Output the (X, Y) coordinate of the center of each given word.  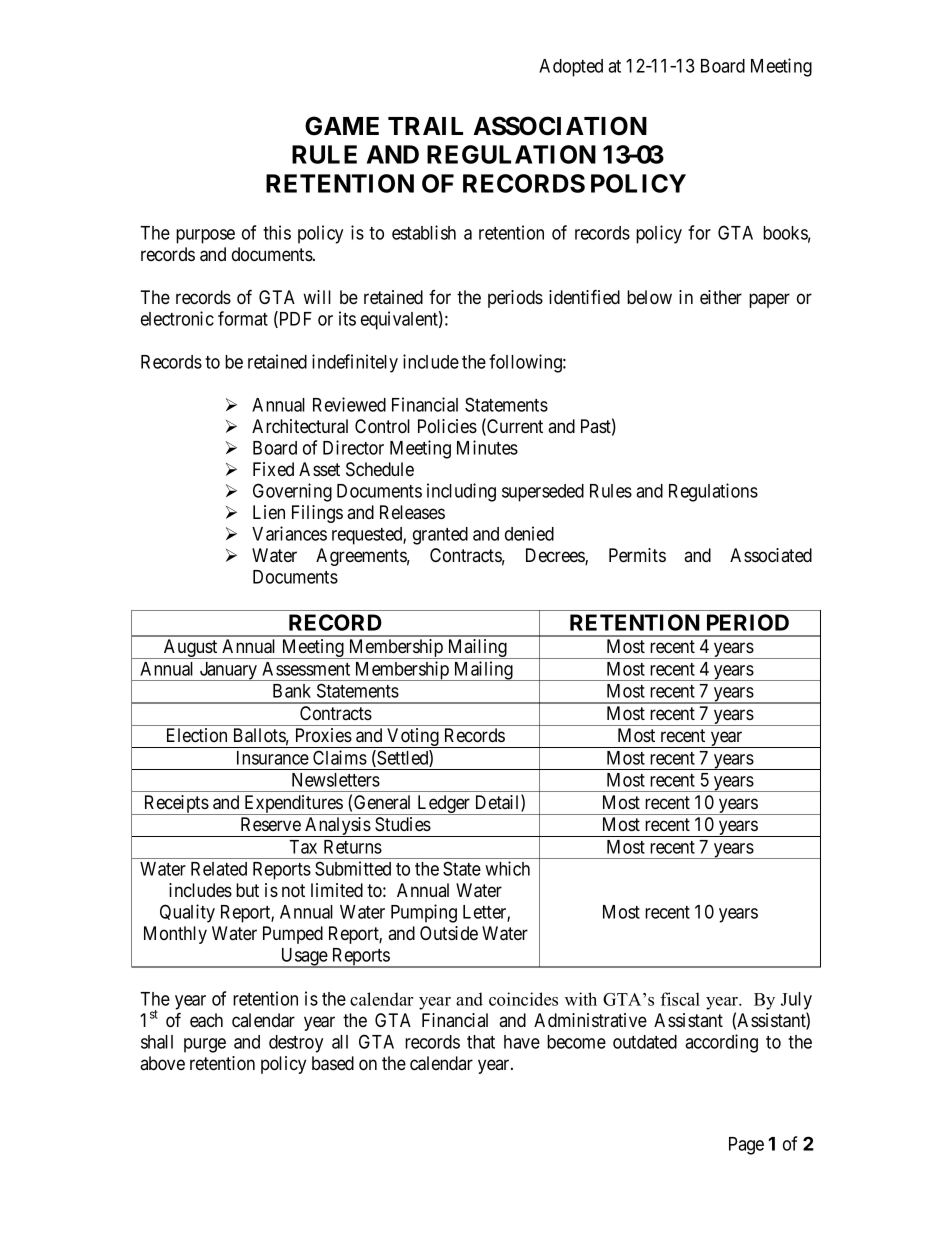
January (228, 671)
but (247, 890)
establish (424, 232)
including (461, 492)
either (721, 297)
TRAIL (425, 126)
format (243, 318)
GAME (342, 126)
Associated (771, 555)
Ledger (444, 805)
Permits (637, 555)
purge (205, 1045)
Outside (449, 933)
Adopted (571, 68)
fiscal (680, 999)
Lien (269, 512)
